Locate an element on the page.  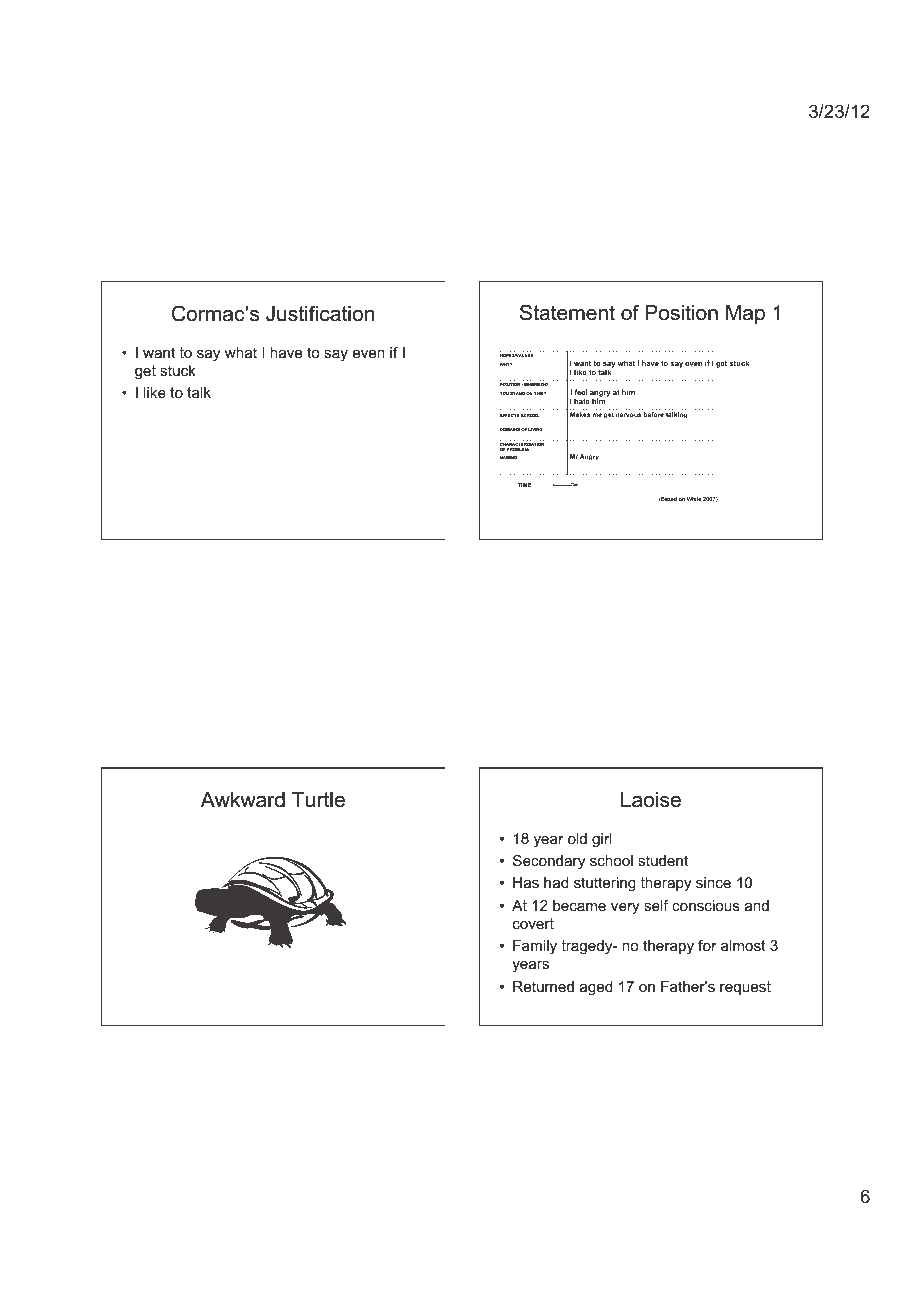
Awkward is located at coordinates (243, 800).
